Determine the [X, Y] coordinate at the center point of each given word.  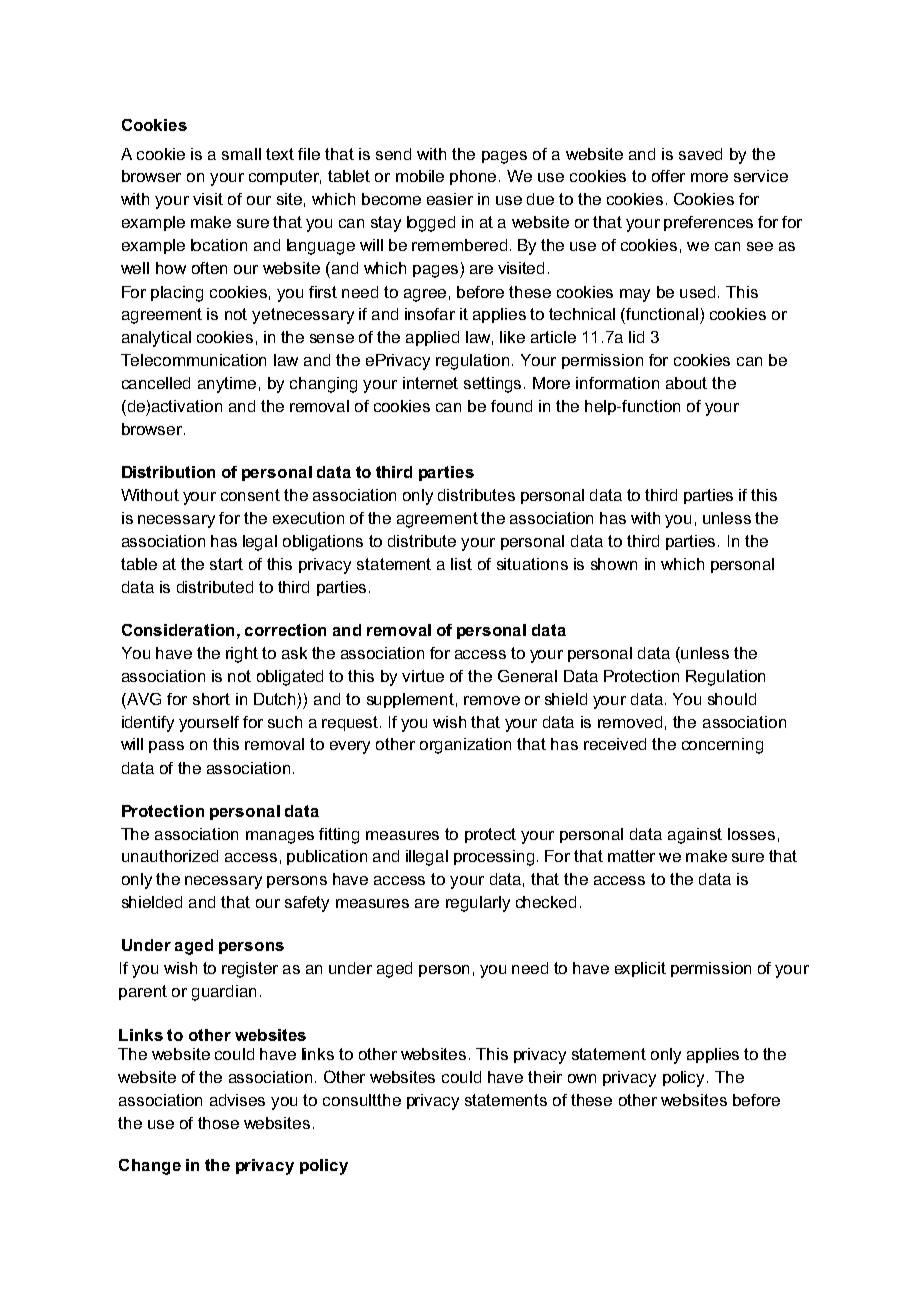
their [545, 1077]
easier [450, 199]
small [241, 154]
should [732, 699]
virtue [423, 676]
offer [668, 176]
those [218, 1123]
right [242, 655]
